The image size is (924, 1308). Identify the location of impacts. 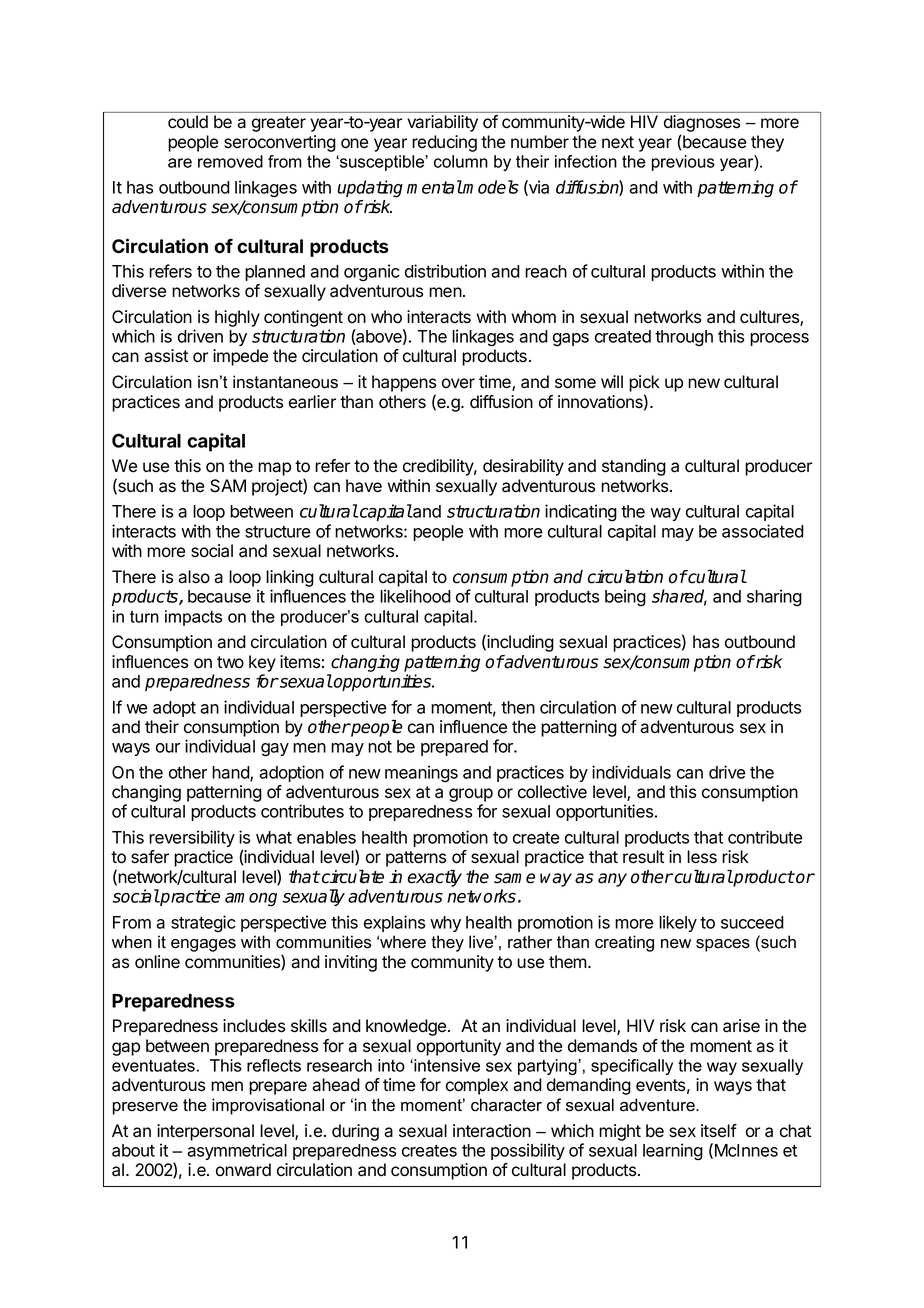
(193, 618).
